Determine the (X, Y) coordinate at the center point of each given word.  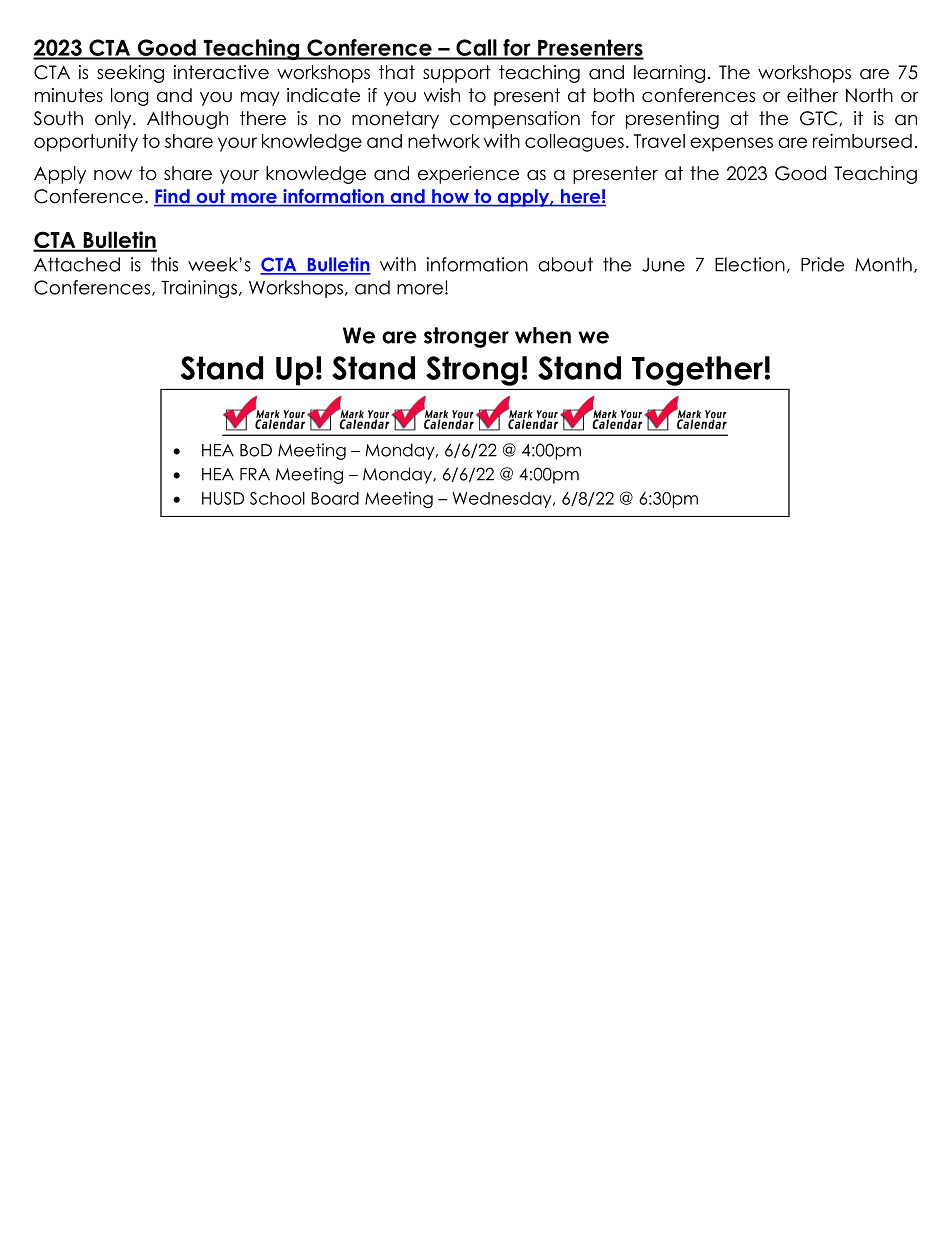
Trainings (199, 289)
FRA (255, 474)
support (457, 74)
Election (750, 264)
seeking (130, 74)
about (565, 264)
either (812, 95)
